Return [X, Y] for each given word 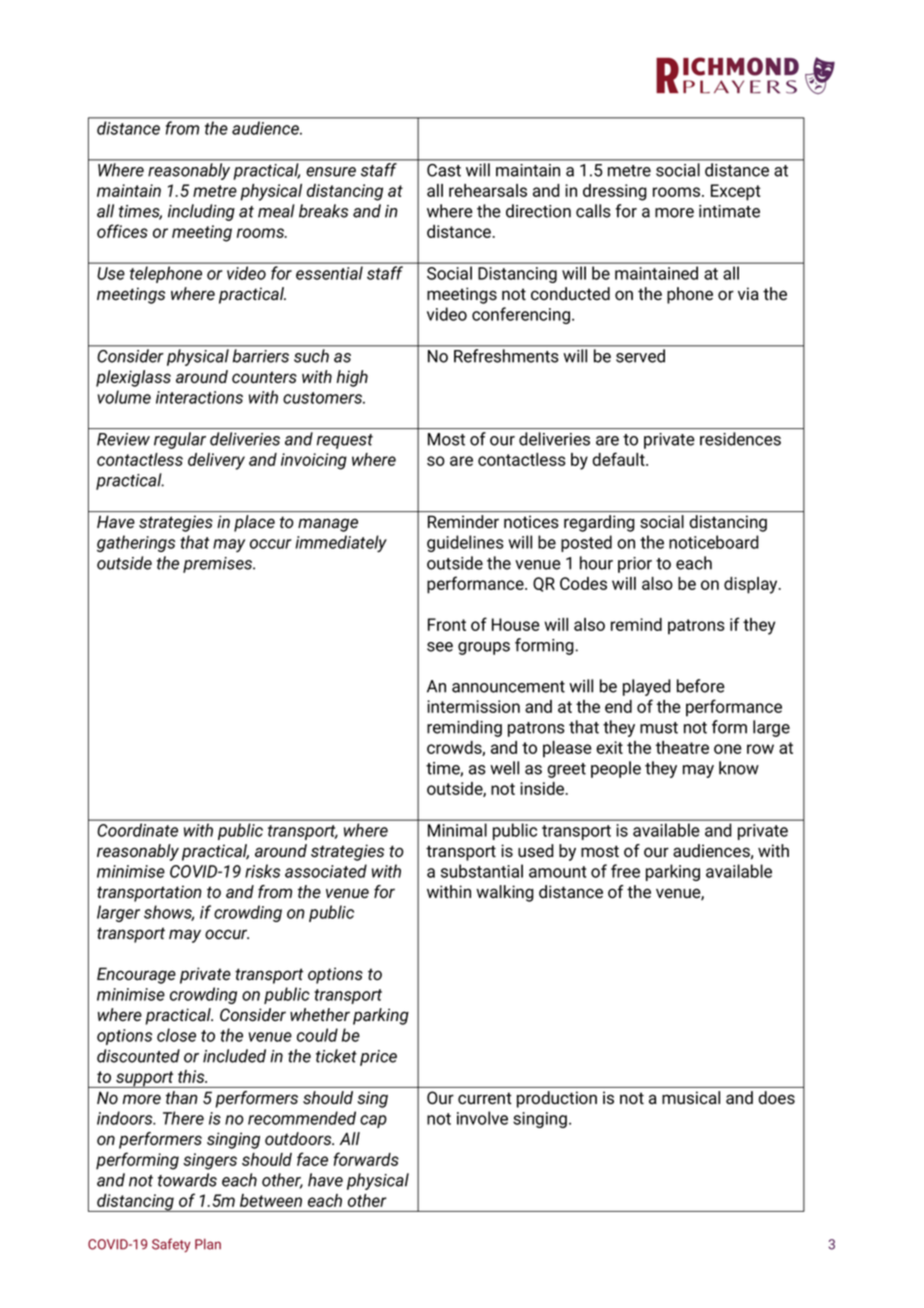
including [201, 212]
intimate [729, 211]
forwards [366, 1159]
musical [691, 1098]
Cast [444, 170]
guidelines [465, 543]
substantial [482, 871]
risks [262, 871]
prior [635, 565]
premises [219, 565]
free [625, 871]
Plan [208, 1244]
